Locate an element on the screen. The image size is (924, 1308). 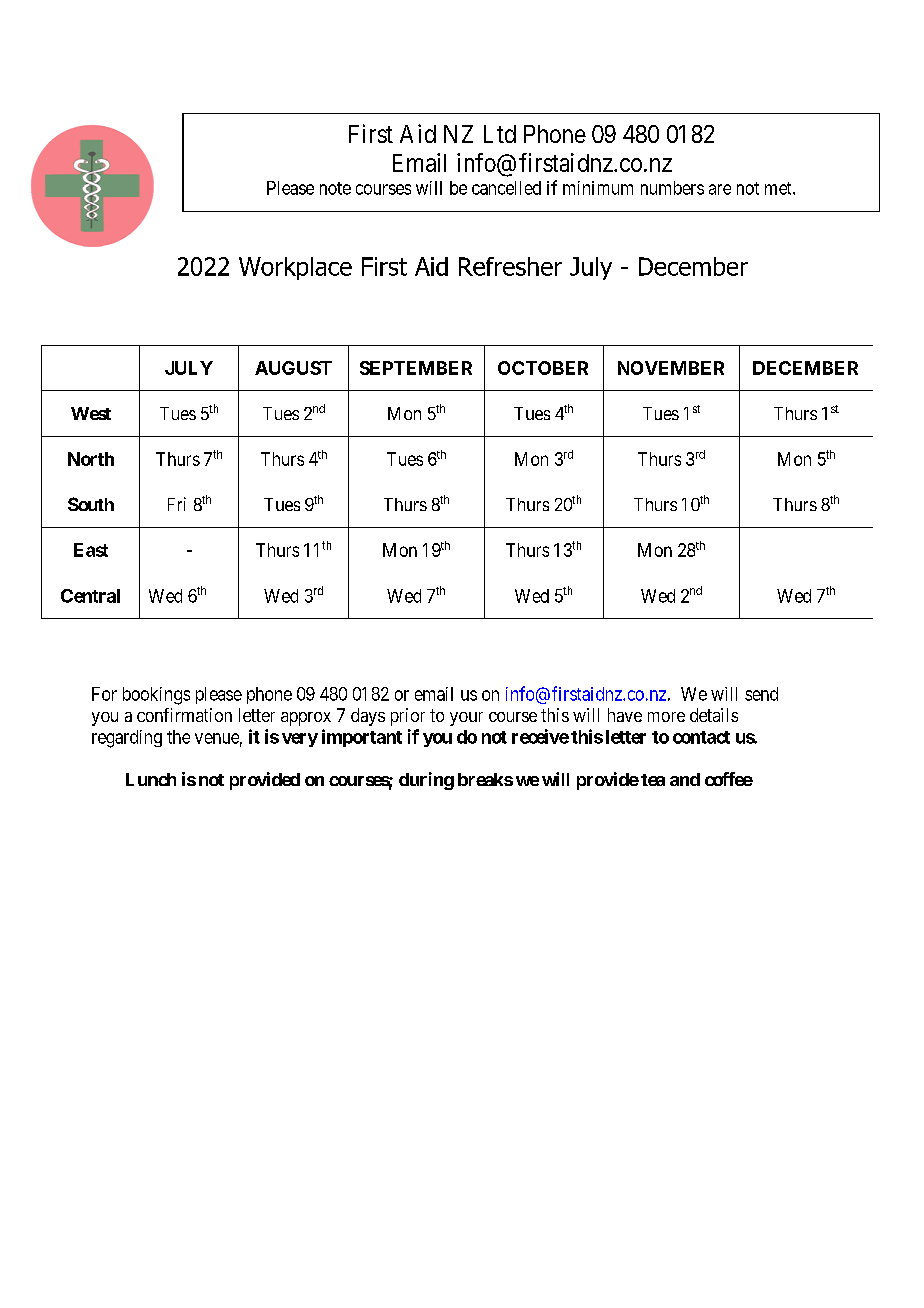
Ltd is located at coordinates (500, 134).
